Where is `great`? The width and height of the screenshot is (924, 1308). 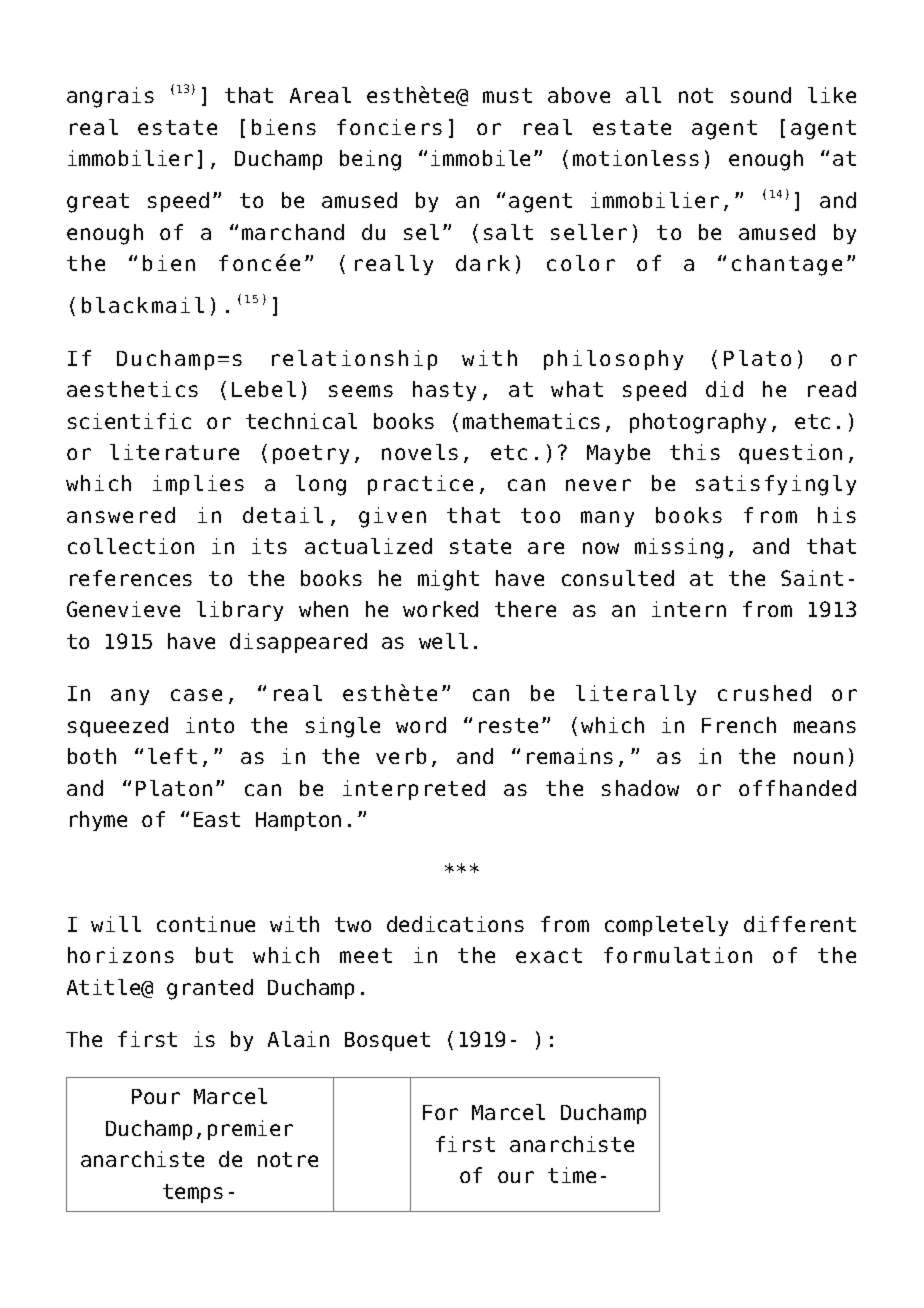
great is located at coordinates (98, 203).
